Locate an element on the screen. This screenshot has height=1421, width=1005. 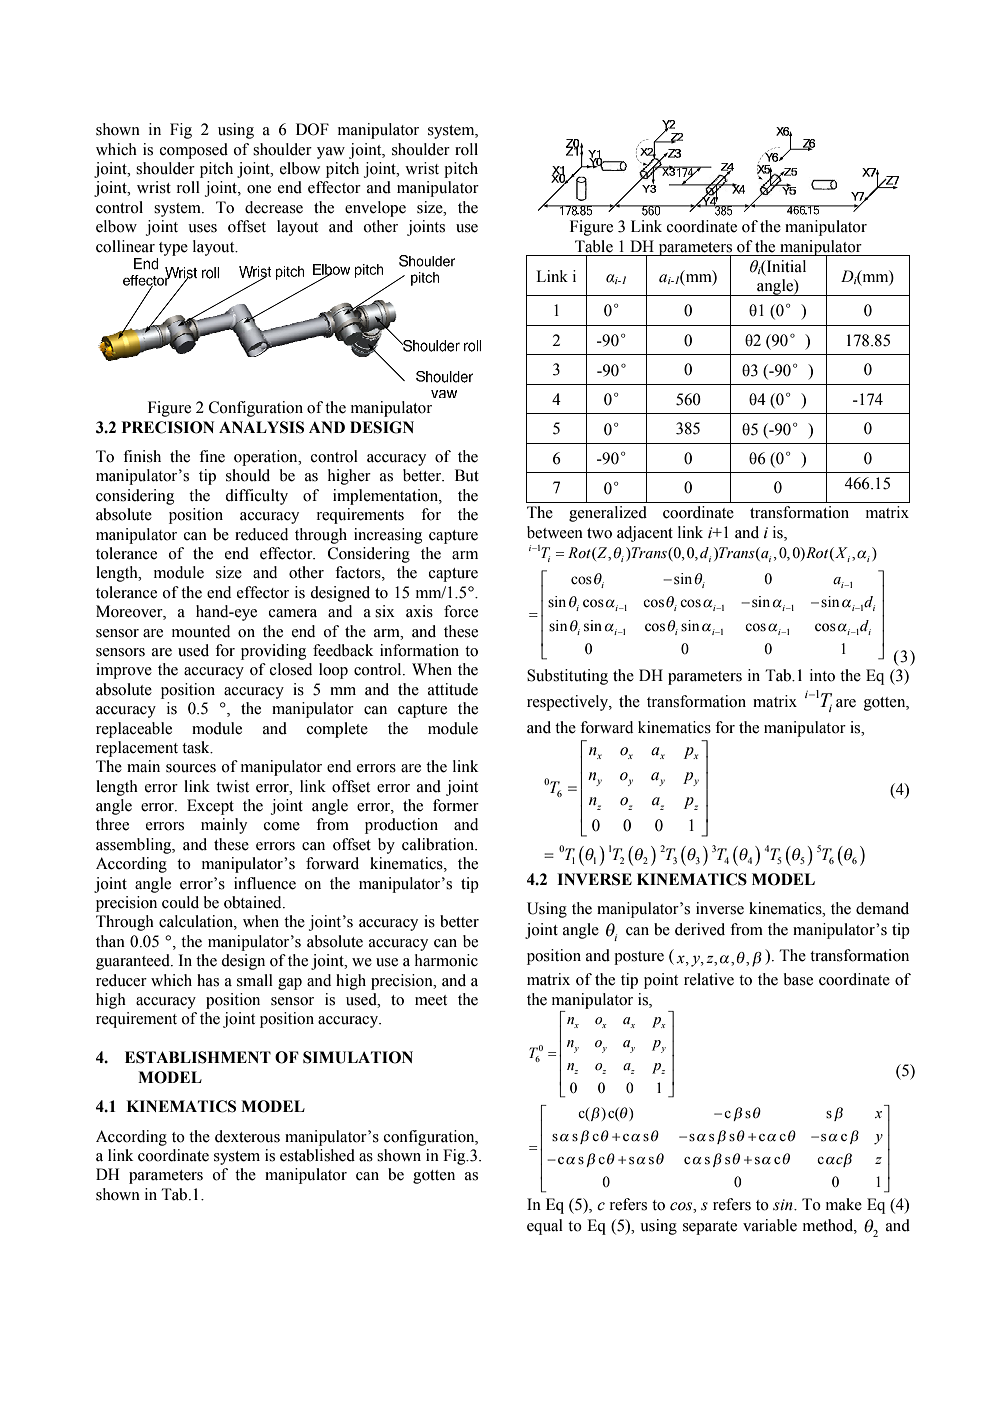
harmonic is located at coordinates (446, 960).
